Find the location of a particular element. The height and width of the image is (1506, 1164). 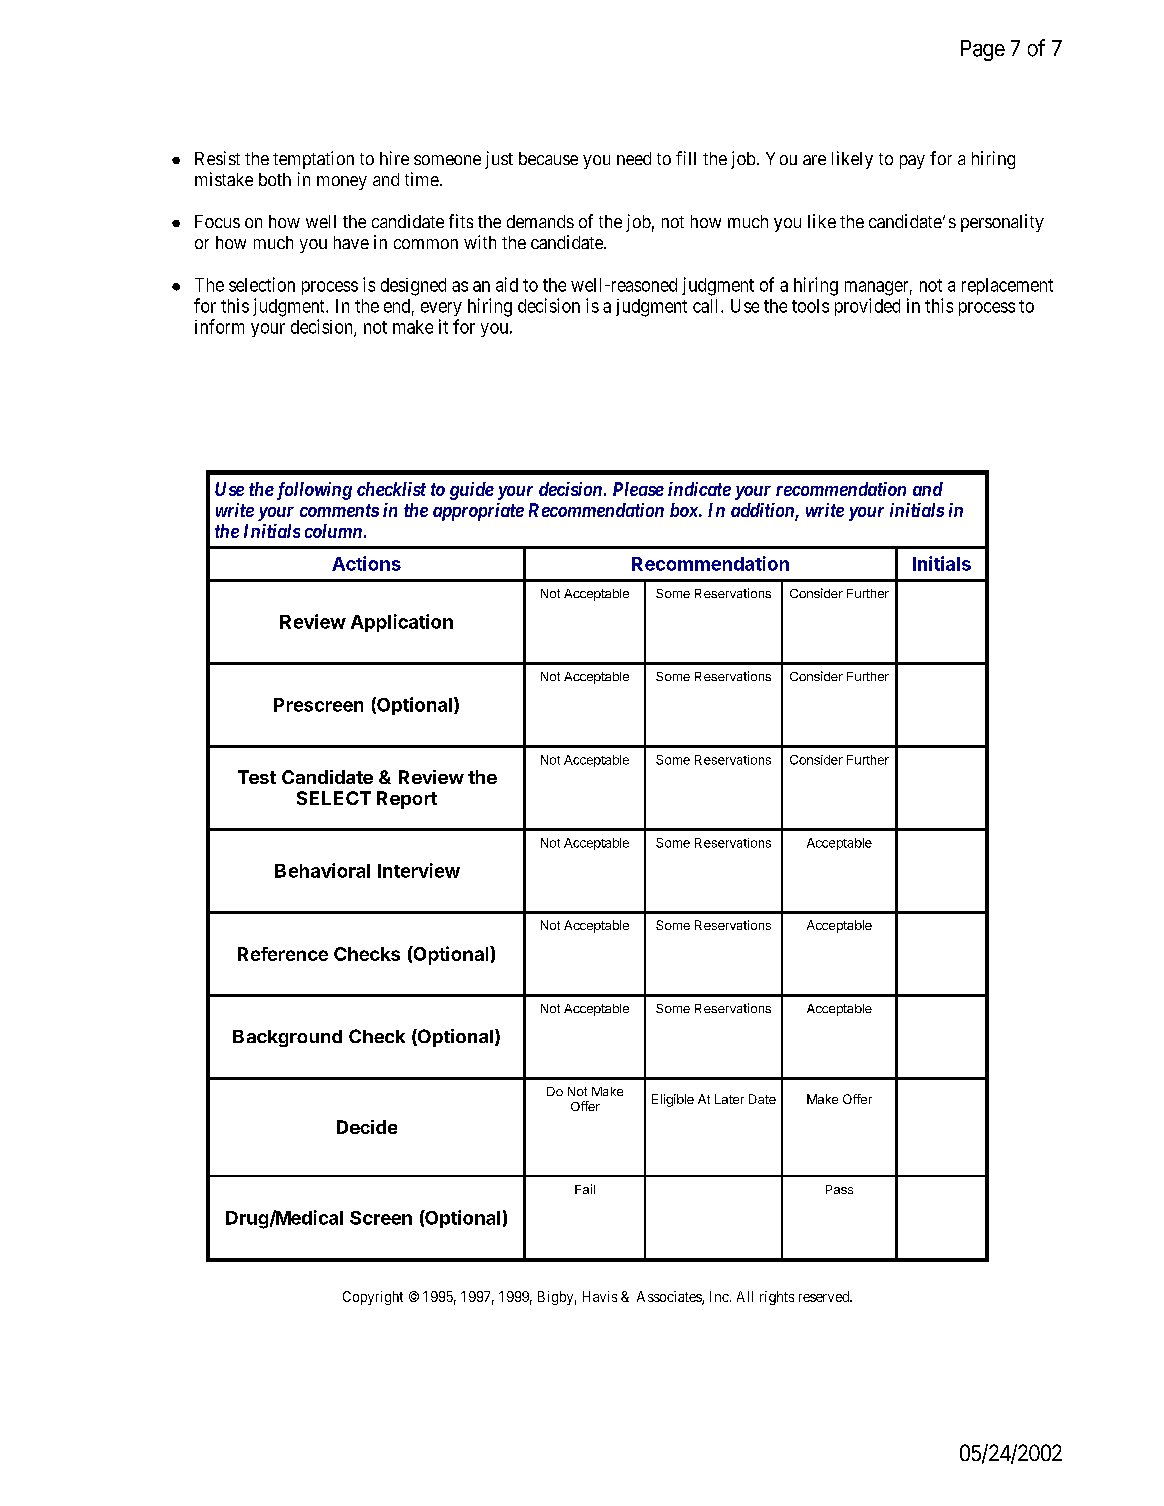

Behavioral is located at coordinates (322, 870).
